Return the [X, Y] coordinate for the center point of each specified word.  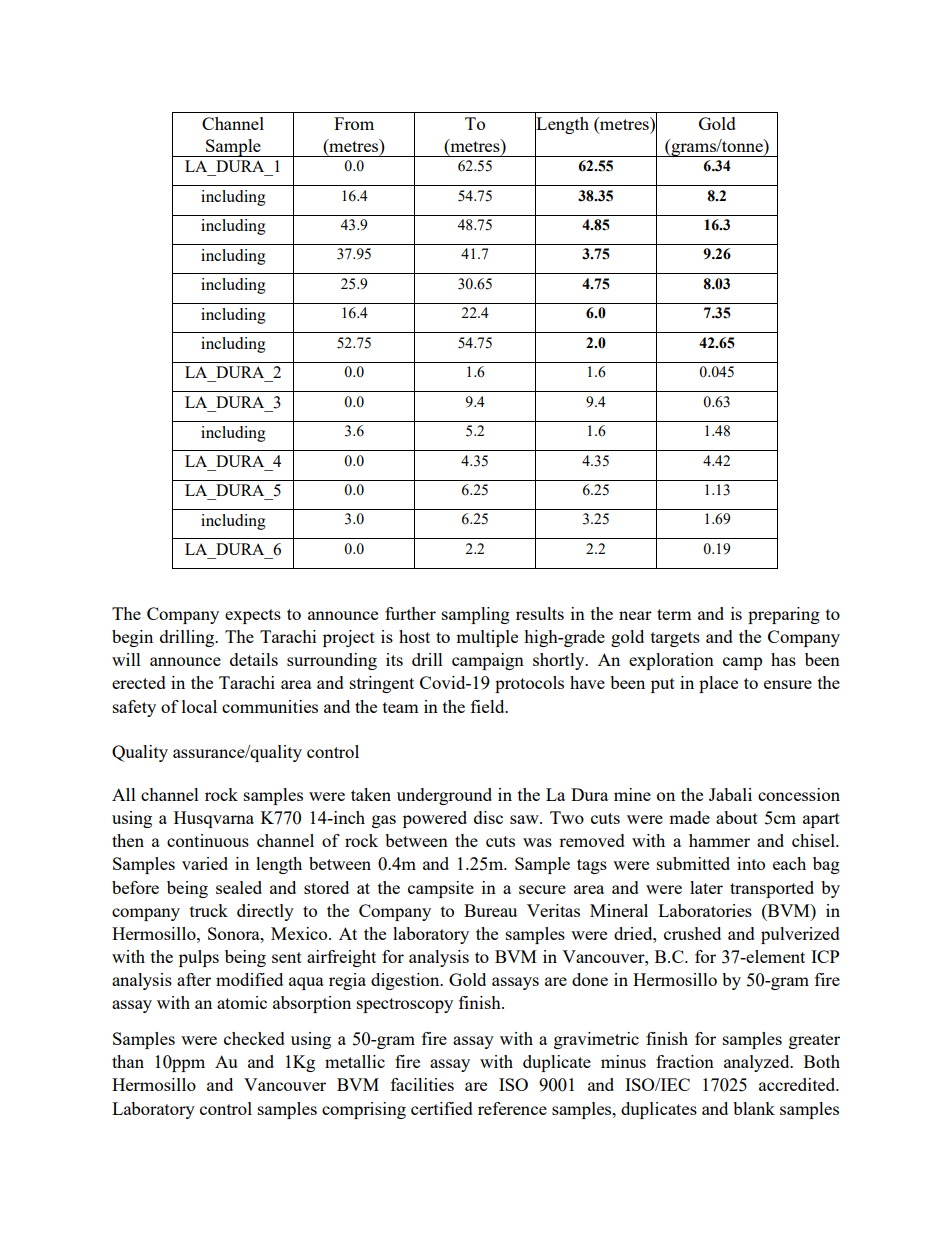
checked [254, 1038]
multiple [487, 638]
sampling [476, 615]
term [674, 614]
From [354, 123]
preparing [784, 615]
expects [253, 616]
